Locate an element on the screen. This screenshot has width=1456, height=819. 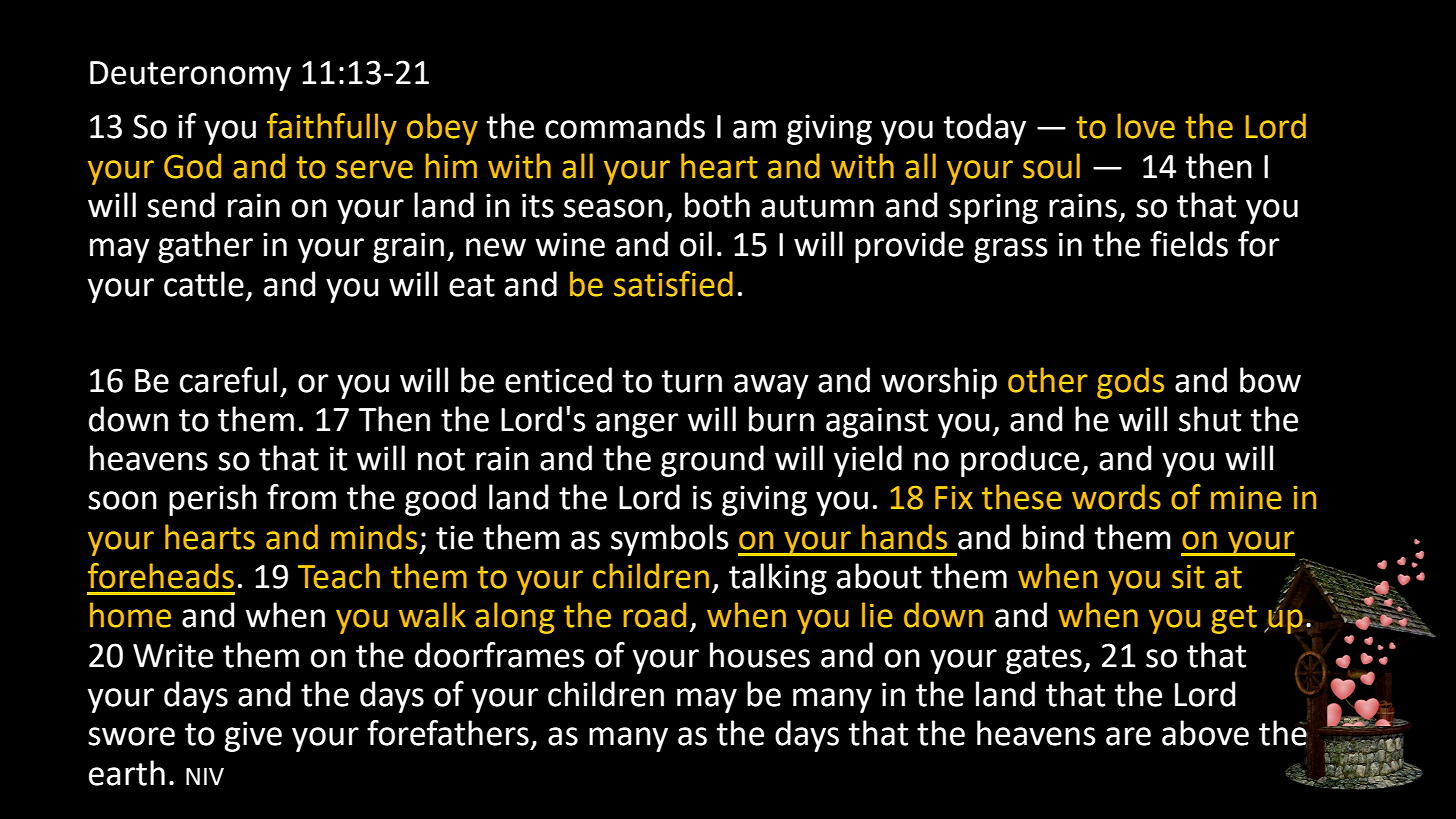
bind is located at coordinates (1053, 537).
